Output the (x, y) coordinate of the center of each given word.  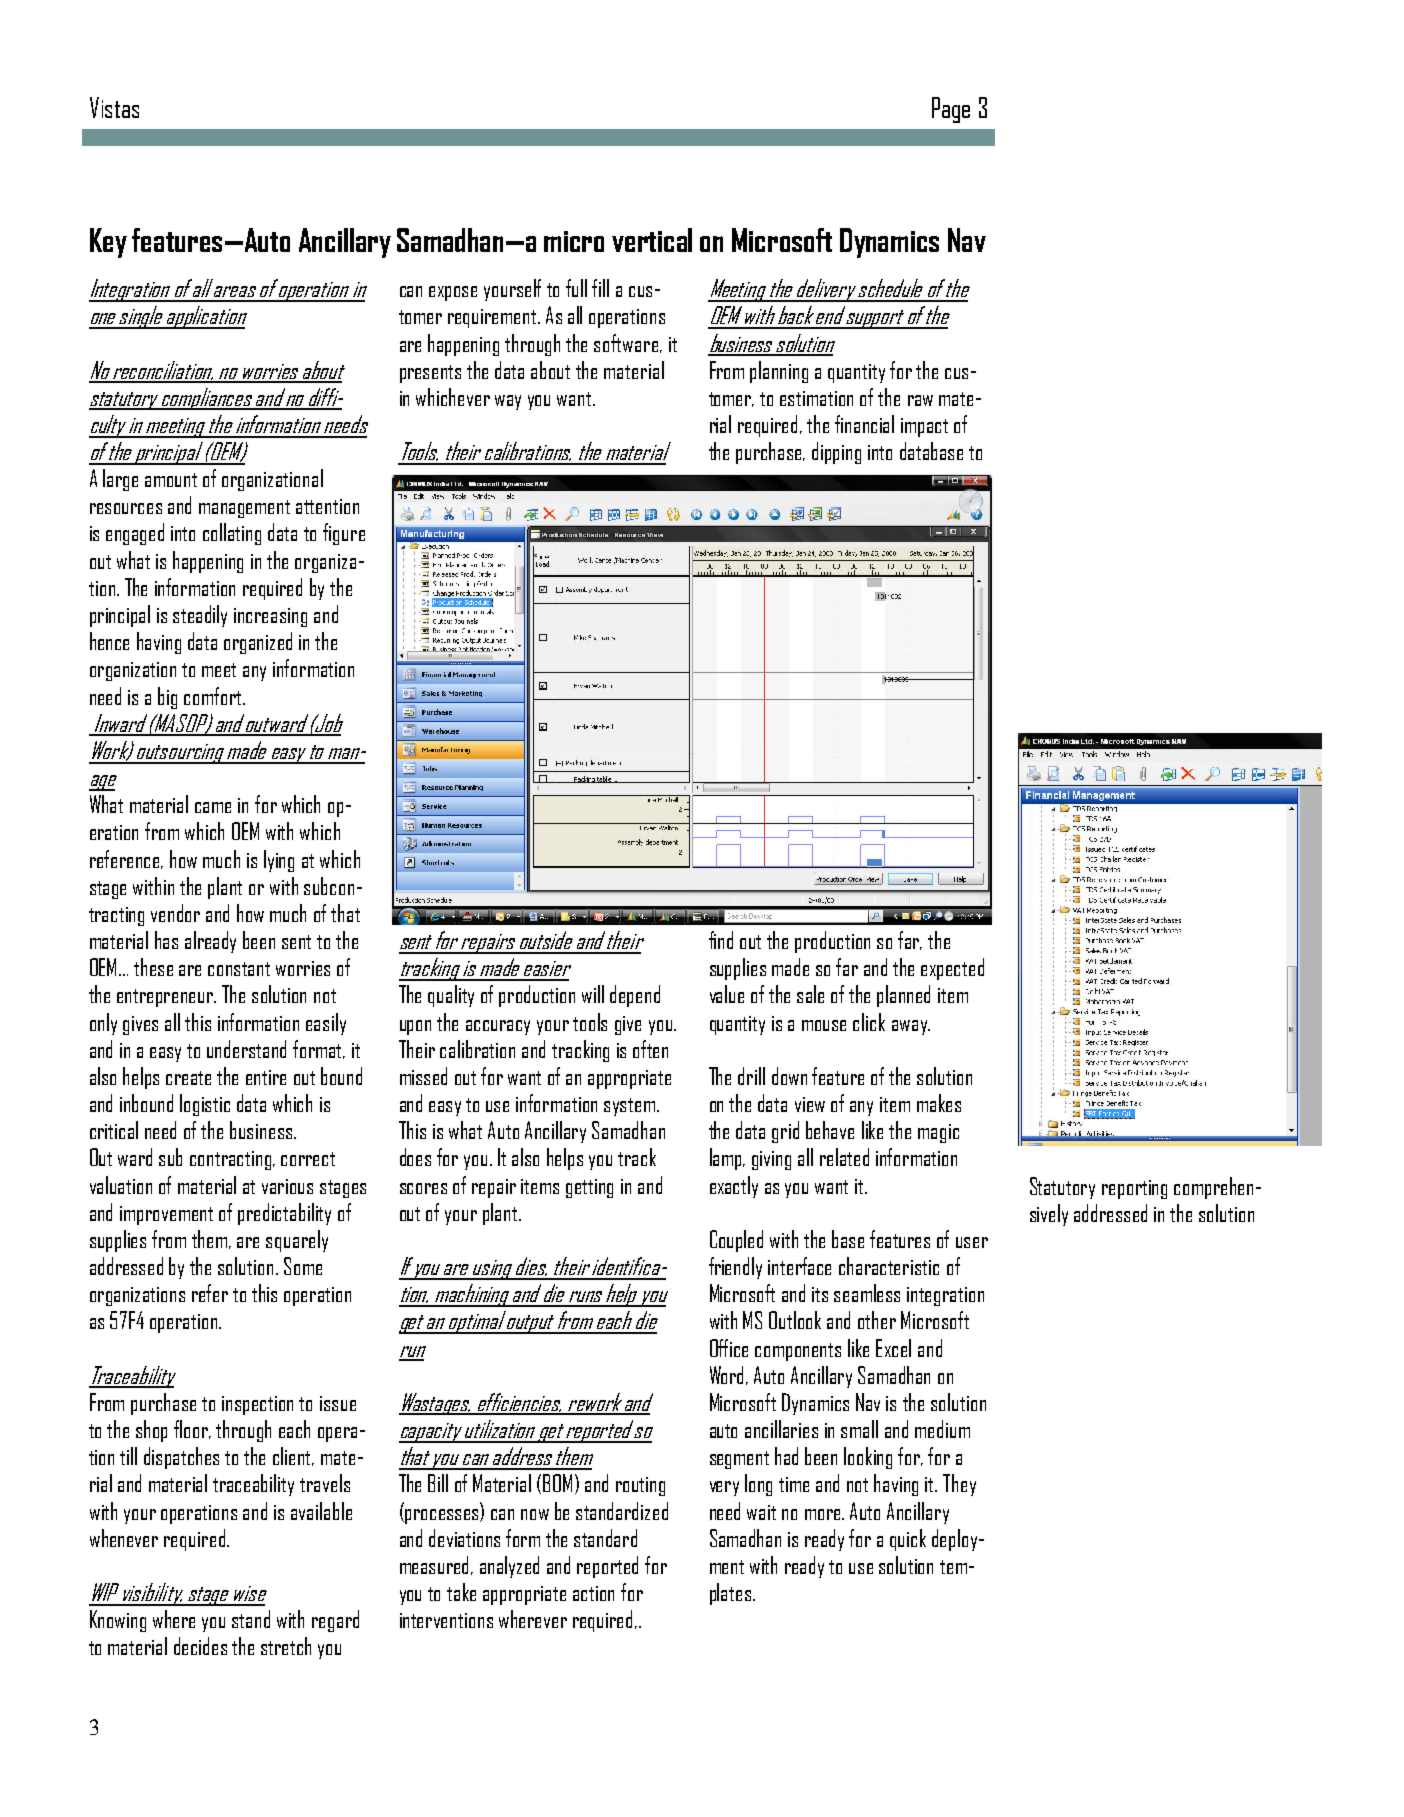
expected (952, 969)
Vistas (114, 107)
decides (200, 1646)
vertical (652, 240)
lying (279, 861)
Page (951, 110)
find (721, 940)
